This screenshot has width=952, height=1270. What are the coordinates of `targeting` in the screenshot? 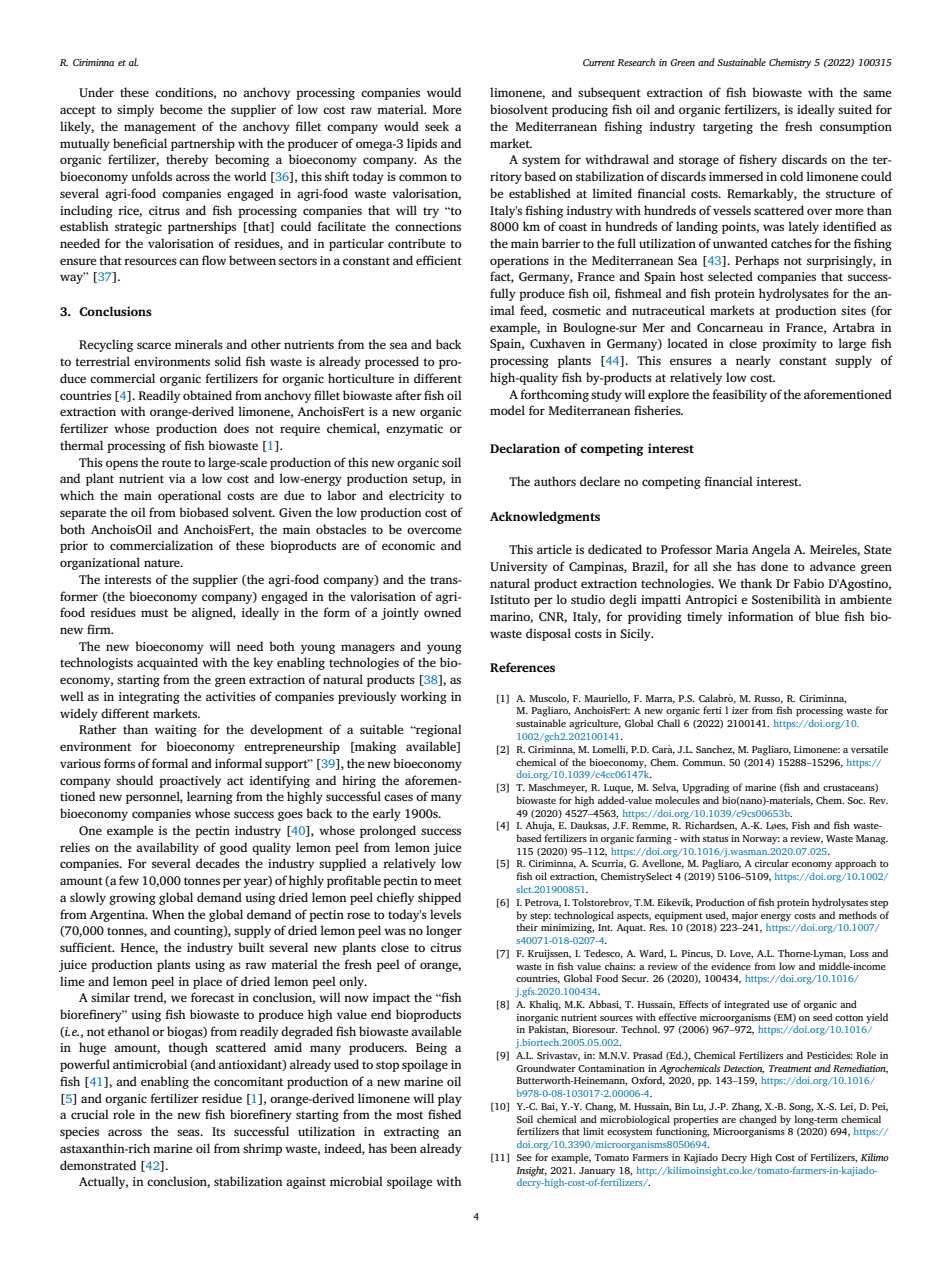 It's located at (728, 128).
